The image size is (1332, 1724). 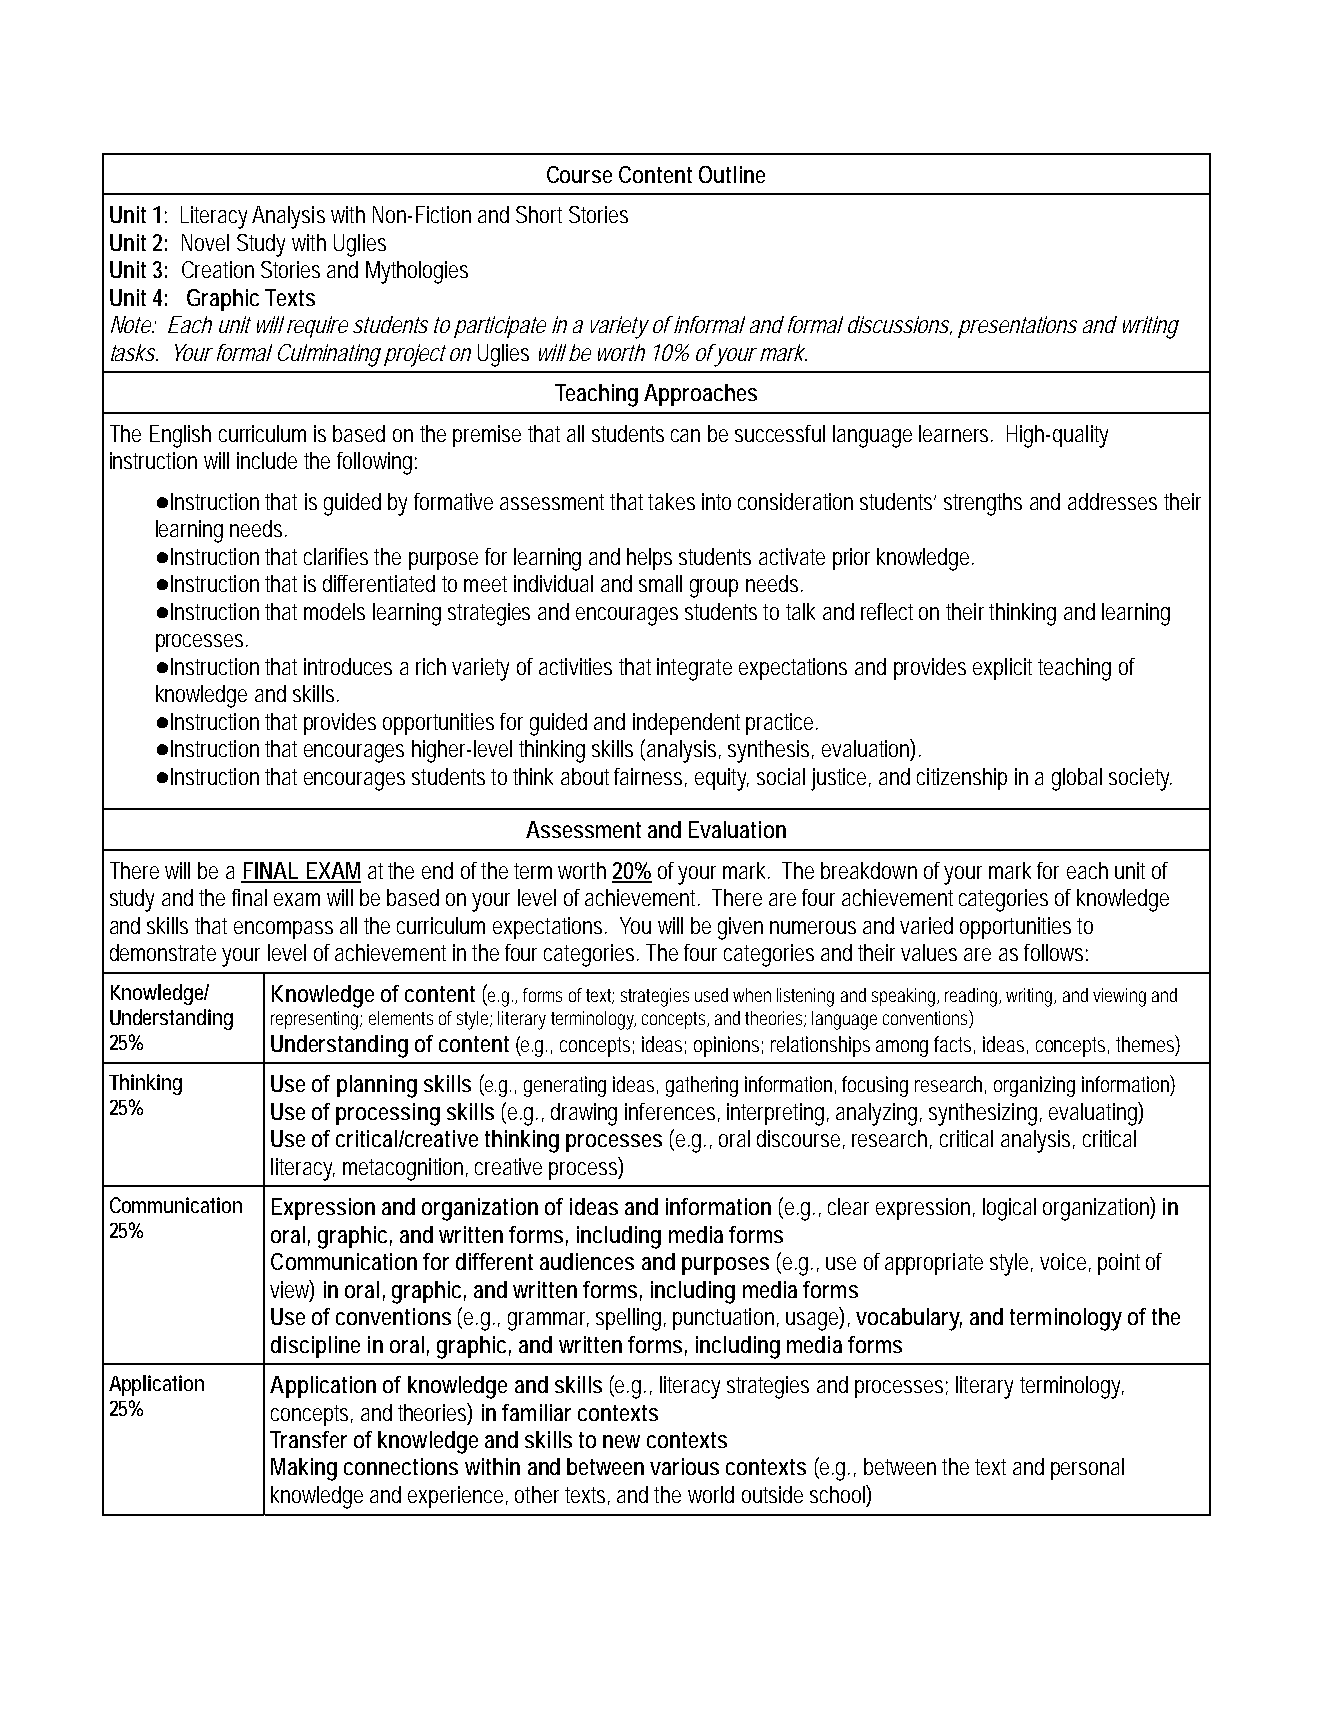 I want to click on opinions, so click(x=728, y=1046).
